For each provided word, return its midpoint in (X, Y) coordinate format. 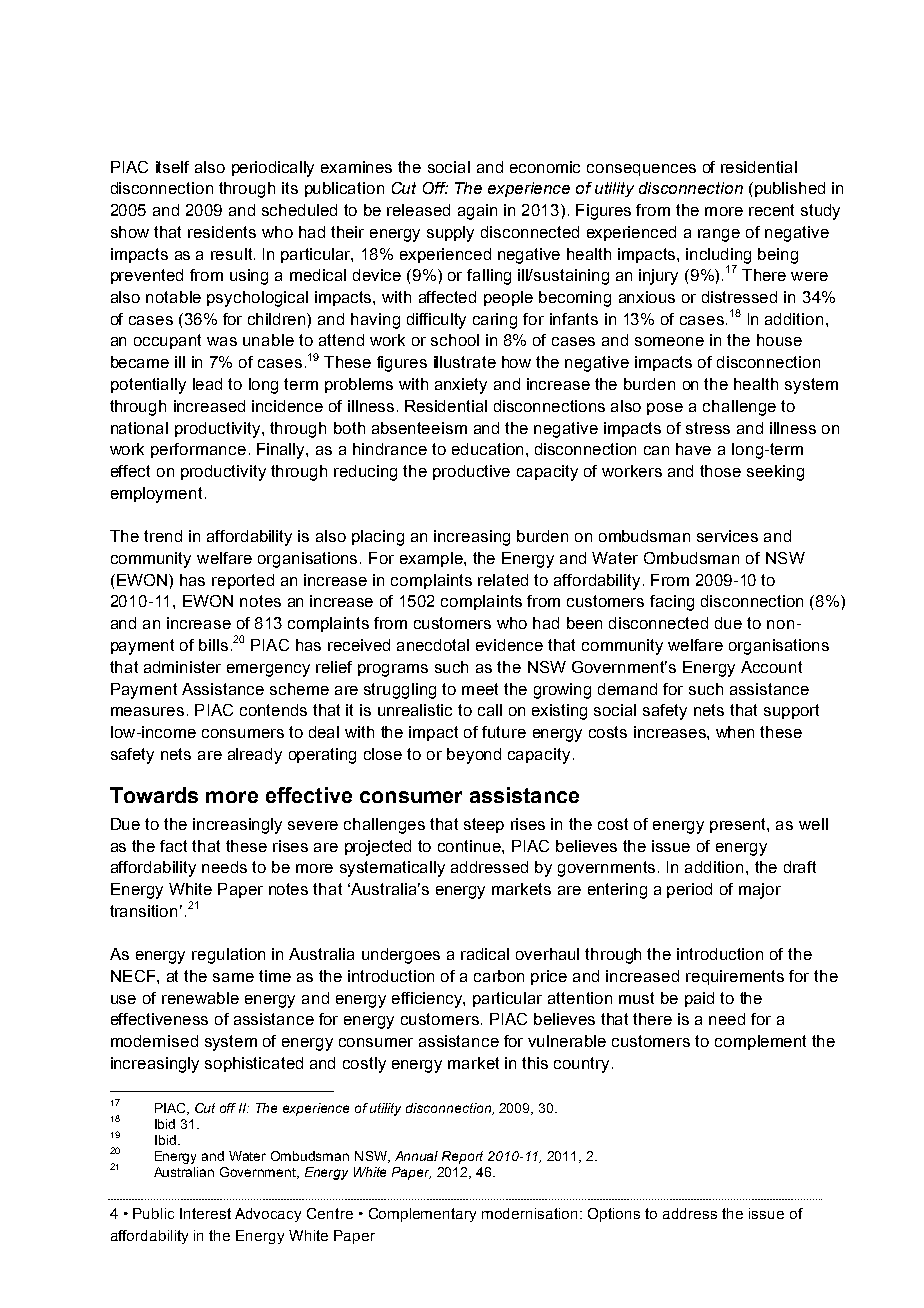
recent (771, 210)
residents (222, 232)
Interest (205, 1213)
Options (614, 1215)
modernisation (529, 1213)
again (477, 212)
